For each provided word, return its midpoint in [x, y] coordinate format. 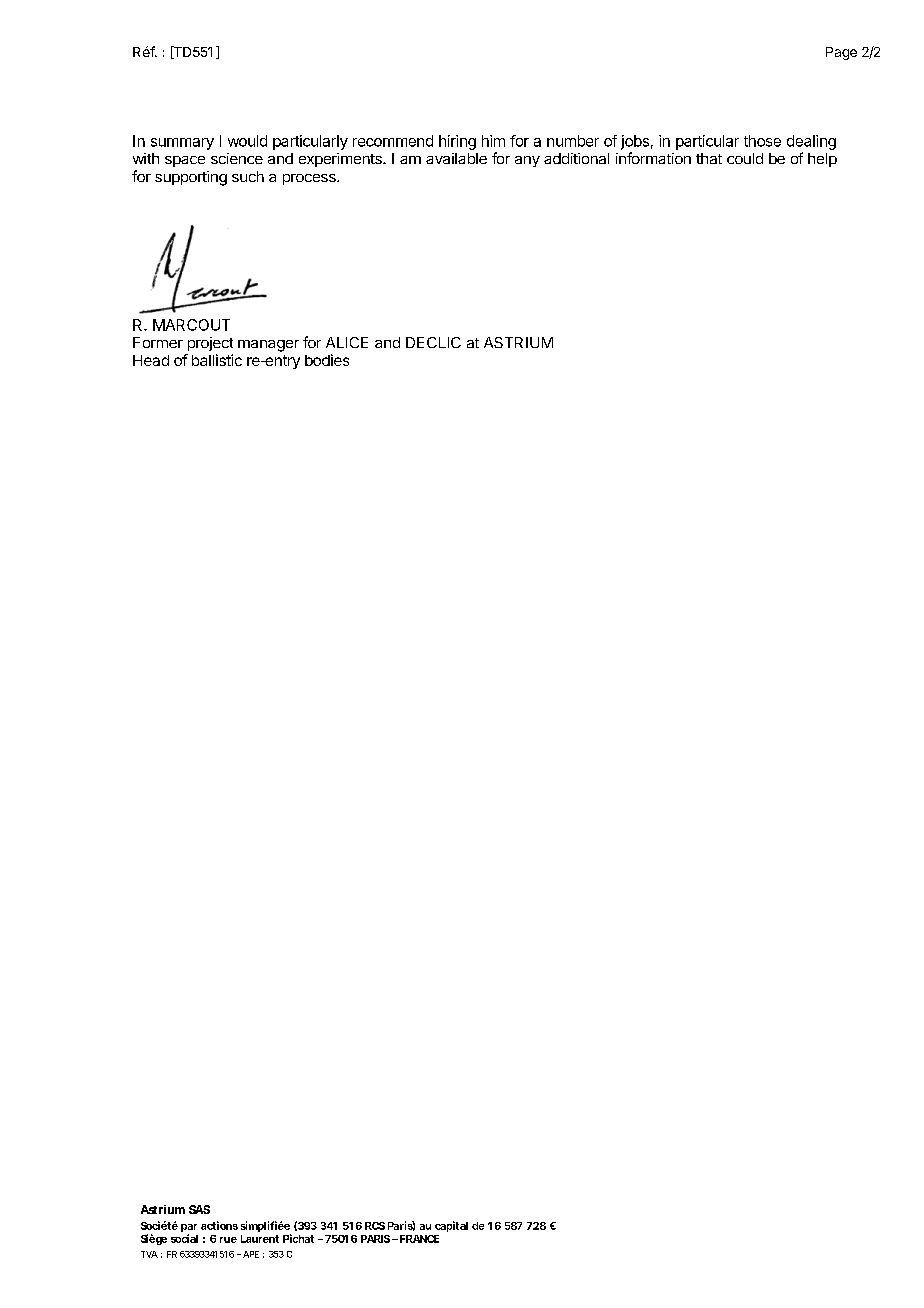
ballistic [217, 360]
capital [451, 1226]
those [762, 141]
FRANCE [419, 1239]
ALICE [347, 342]
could [745, 158]
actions [219, 1225]
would [247, 141]
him [493, 141]
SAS [199, 1209]
